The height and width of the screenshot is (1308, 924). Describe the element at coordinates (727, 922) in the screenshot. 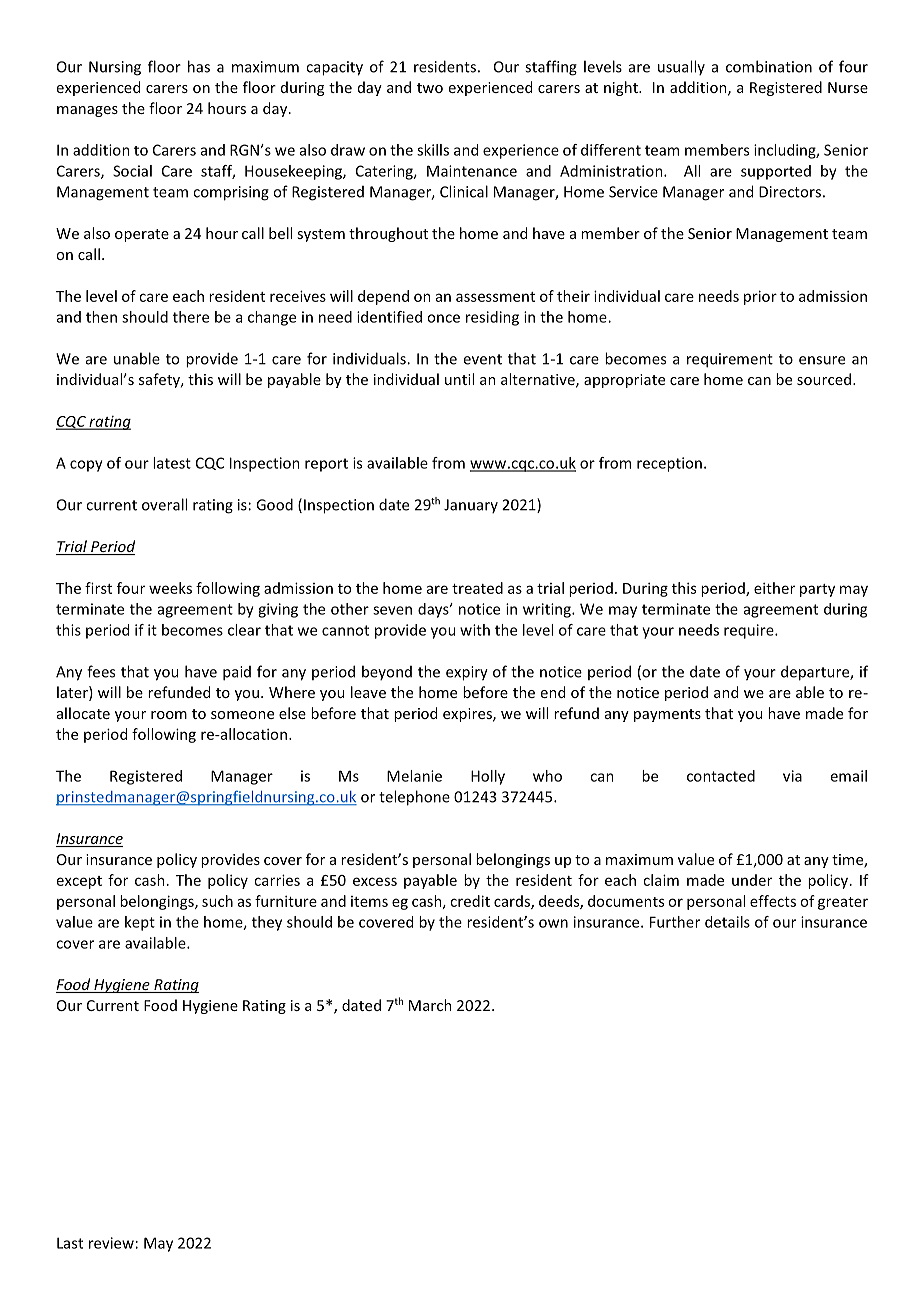

I see `details` at that location.
